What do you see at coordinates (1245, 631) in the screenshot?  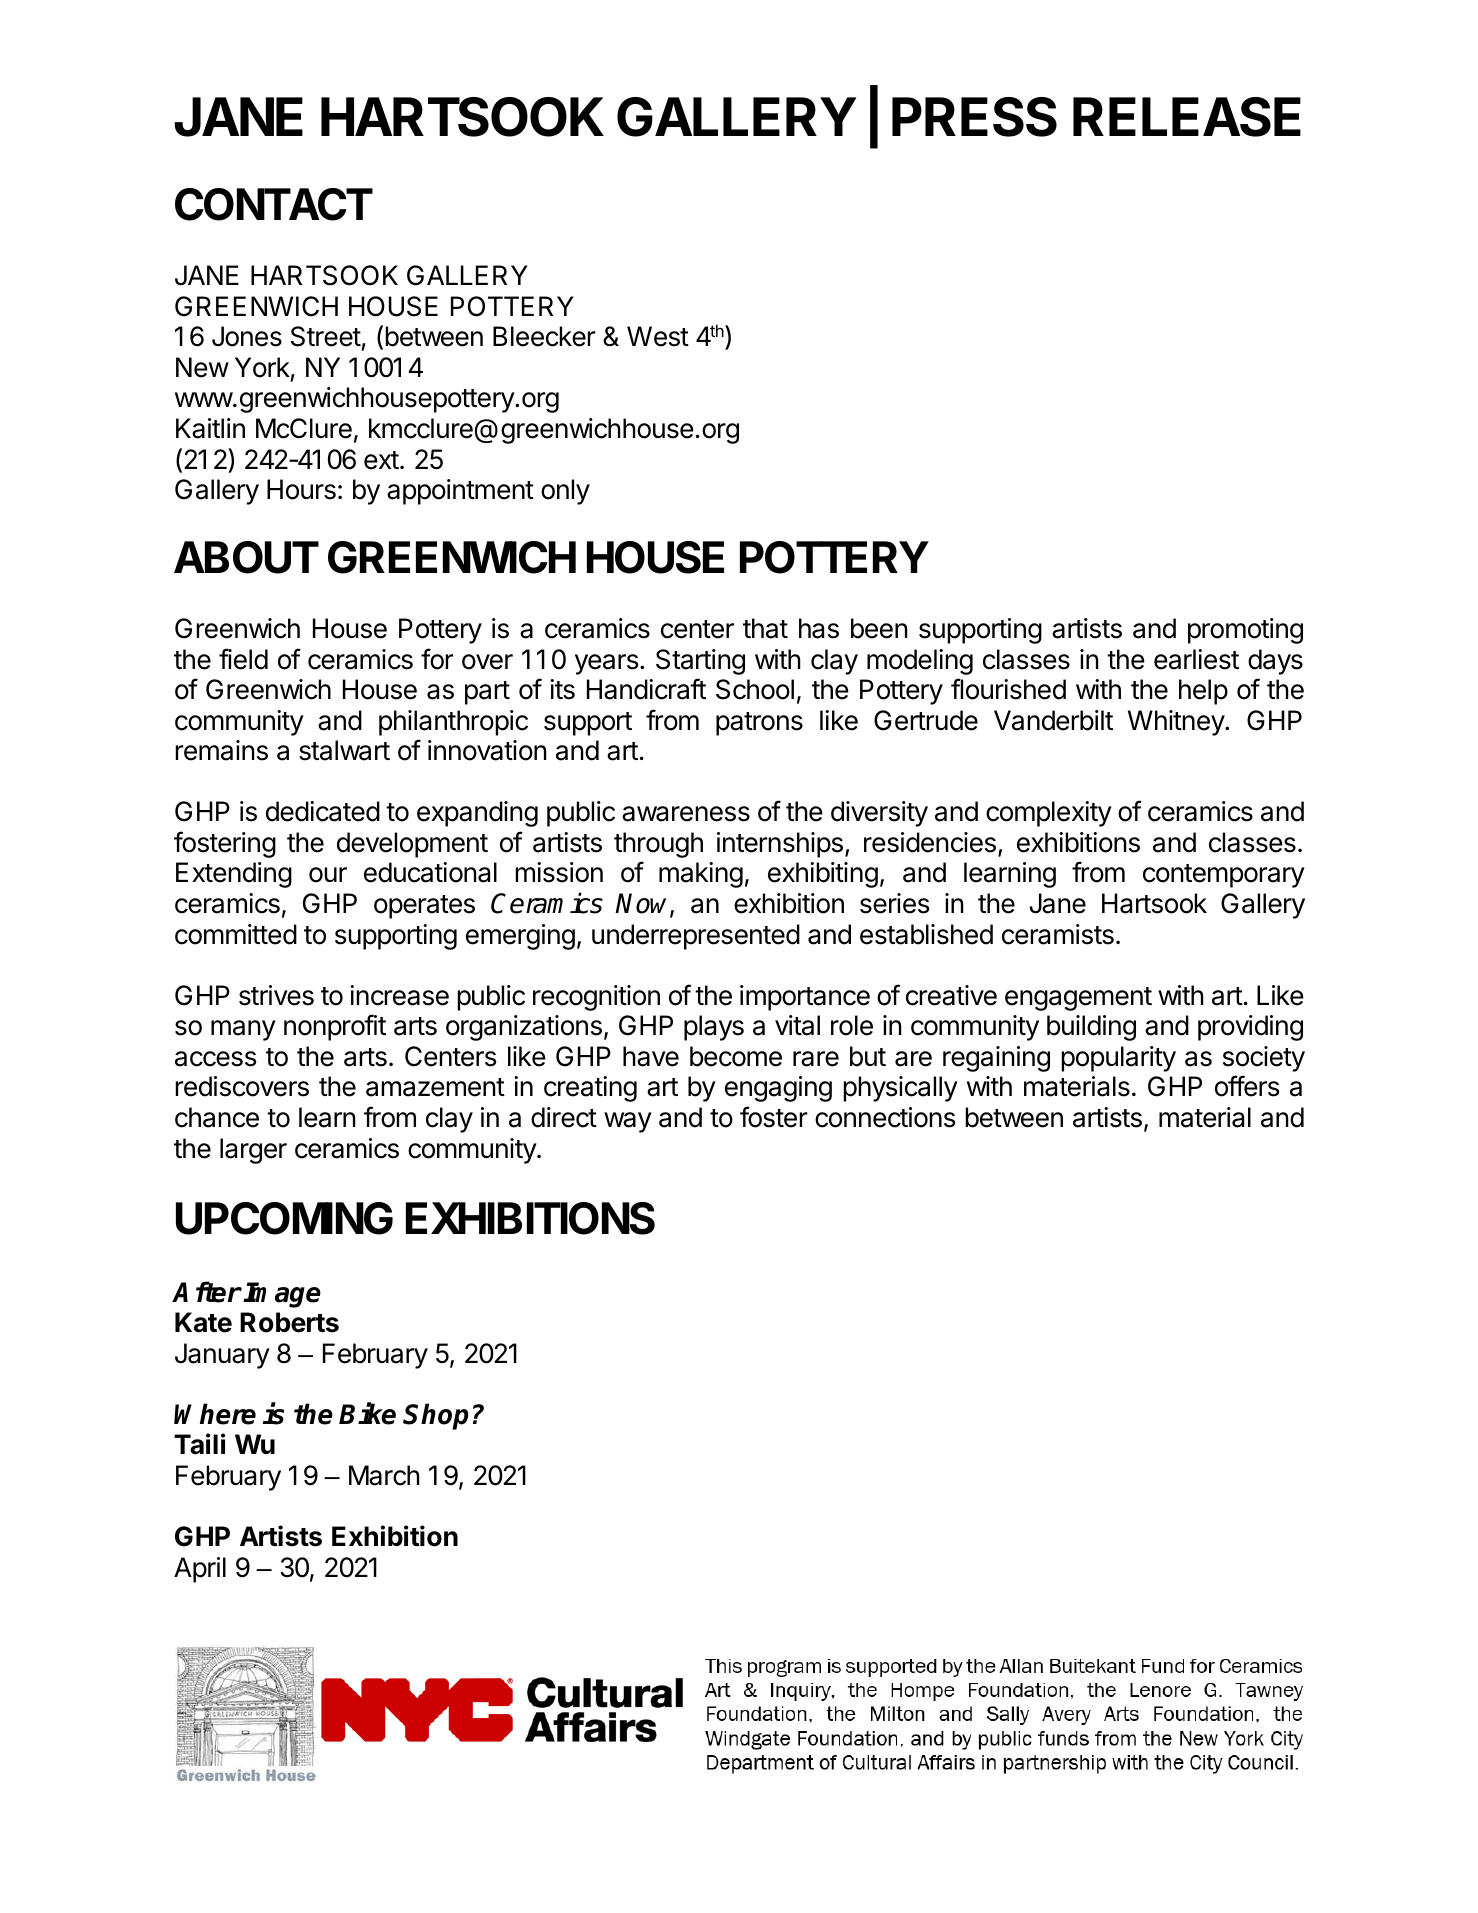 I see `promoting` at bounding box center [1245, 631].
